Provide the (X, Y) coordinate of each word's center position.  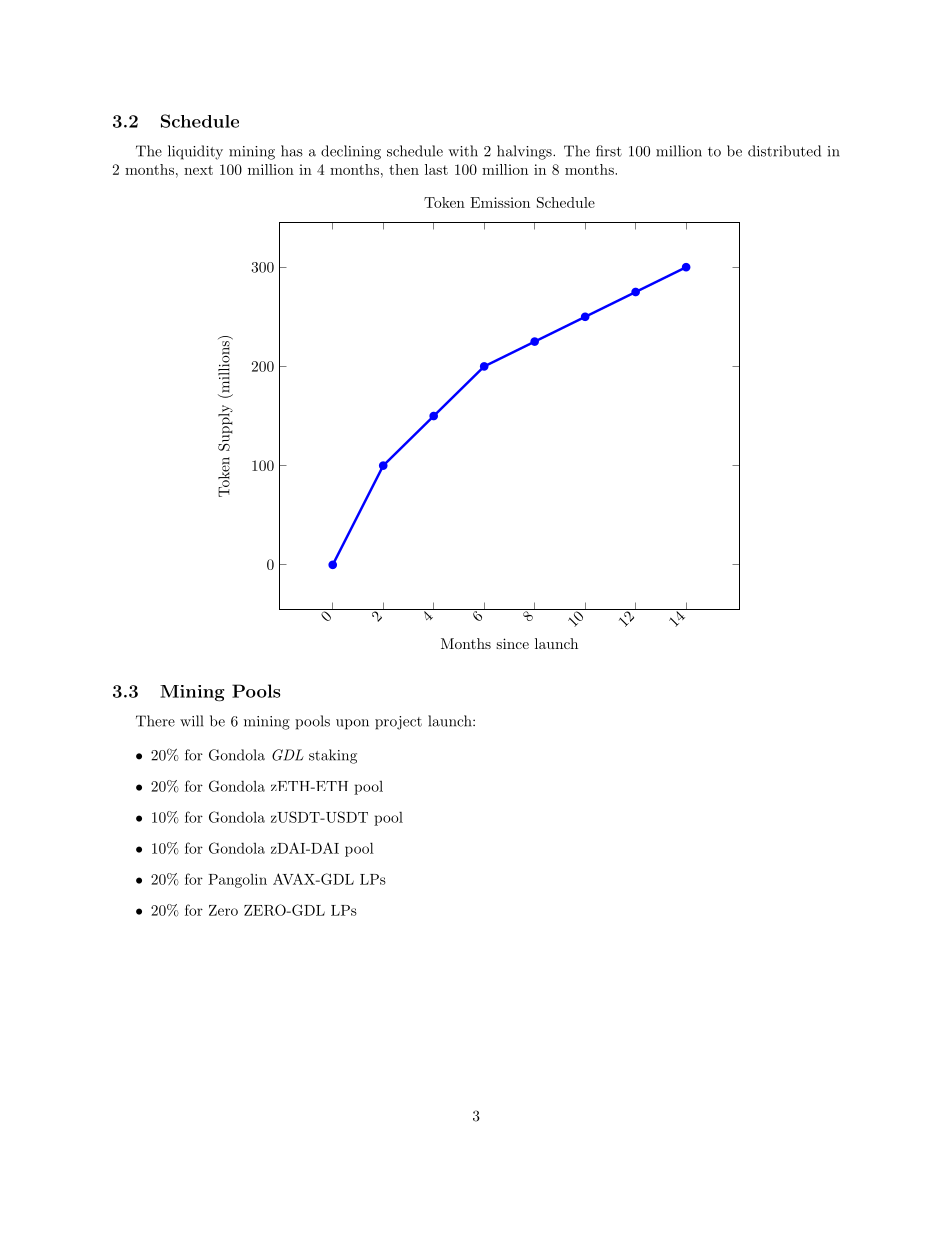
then (404, 169)
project (398, 723)
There (155, 721)
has (292, 151)
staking (333, 756)
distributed (784, 151)
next (198, 170)
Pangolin (237, 881)
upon (352, 724)
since (512, 643)
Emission (500, 202)
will (191, 721)
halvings (525, 152)
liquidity (195, 152)
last (436, 169)
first (609, 151)
